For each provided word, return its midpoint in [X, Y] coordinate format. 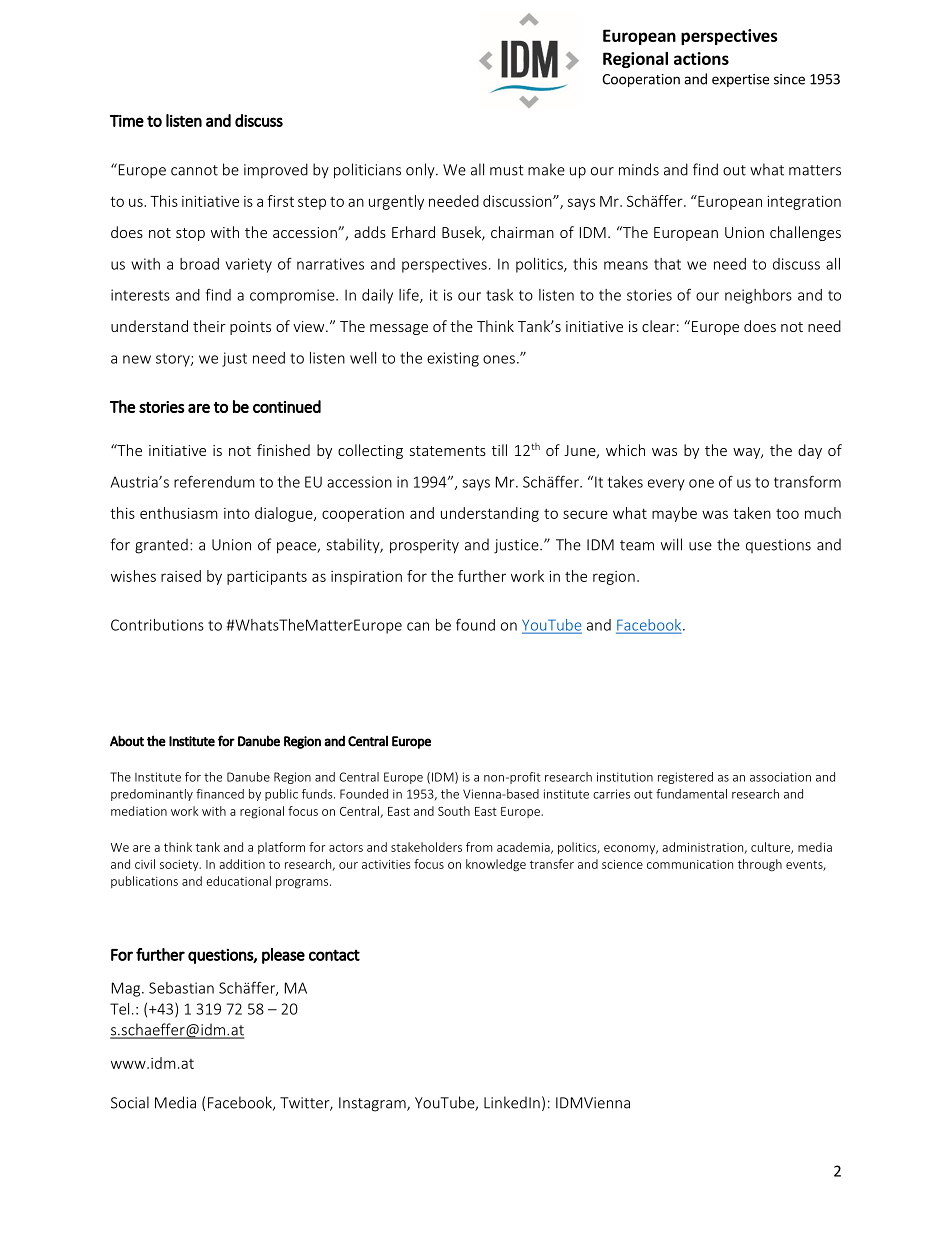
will [671, 544]
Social [130, 1102]
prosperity [424, 546]
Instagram [373, 1104]
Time [127, 121]
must [507, 170]
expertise [740, 80]
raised [181, 576]
